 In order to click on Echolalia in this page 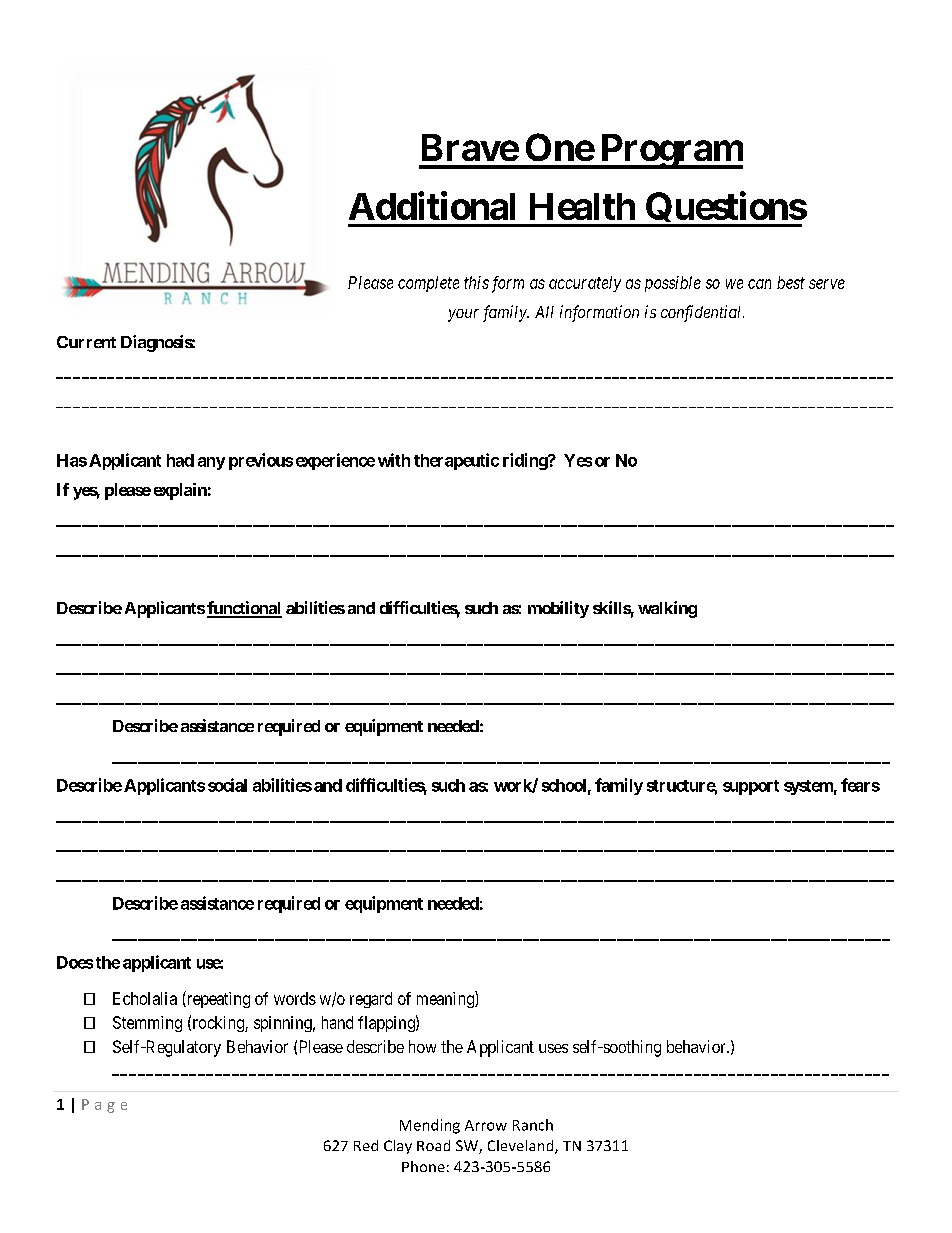, I will do `click(145, 998)`.
